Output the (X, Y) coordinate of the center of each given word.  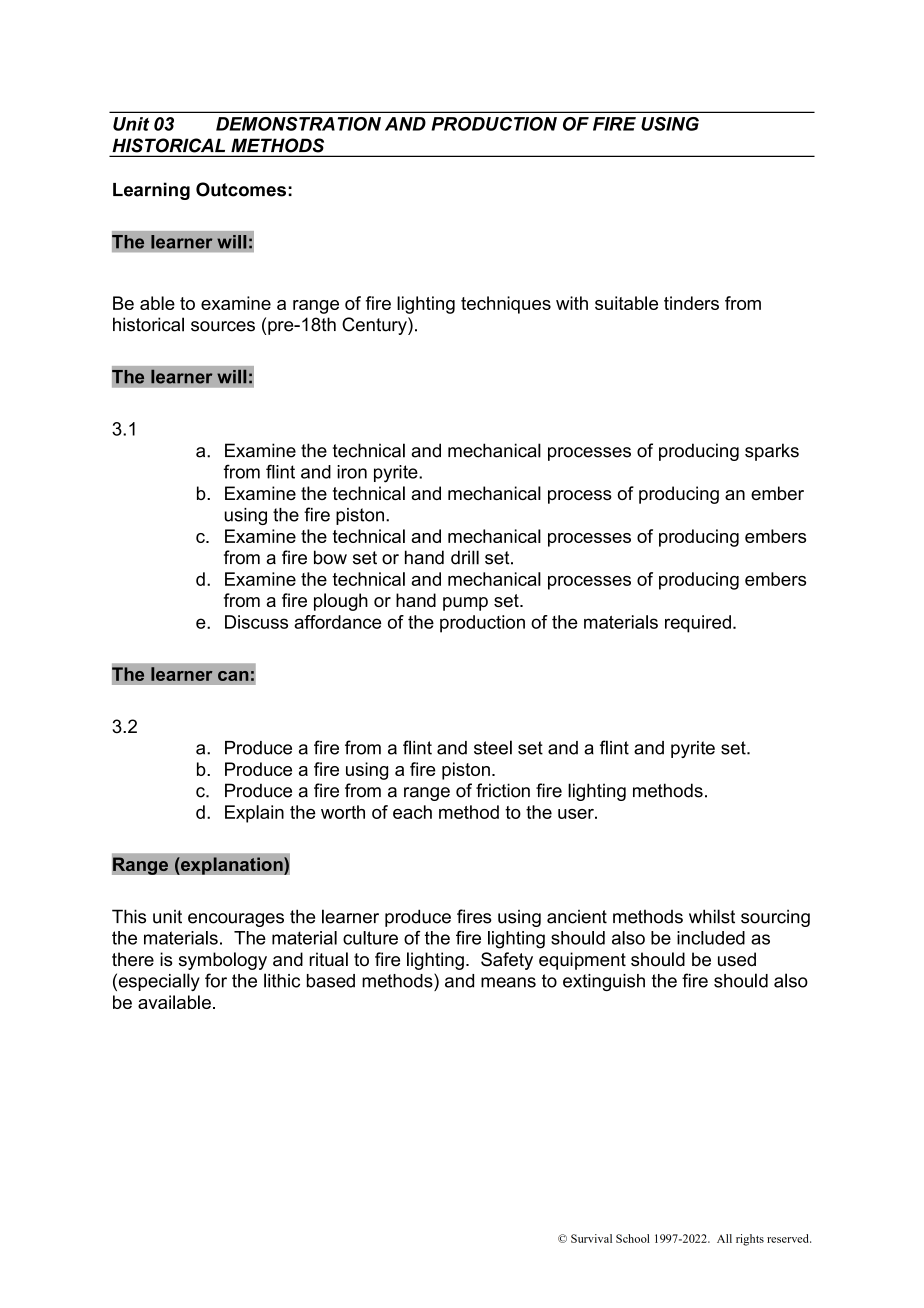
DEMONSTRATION (298, 124)
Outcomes (241, 189)
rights (750, 1240)
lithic (282, 980)
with (572, 303)
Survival (591, 1238)
